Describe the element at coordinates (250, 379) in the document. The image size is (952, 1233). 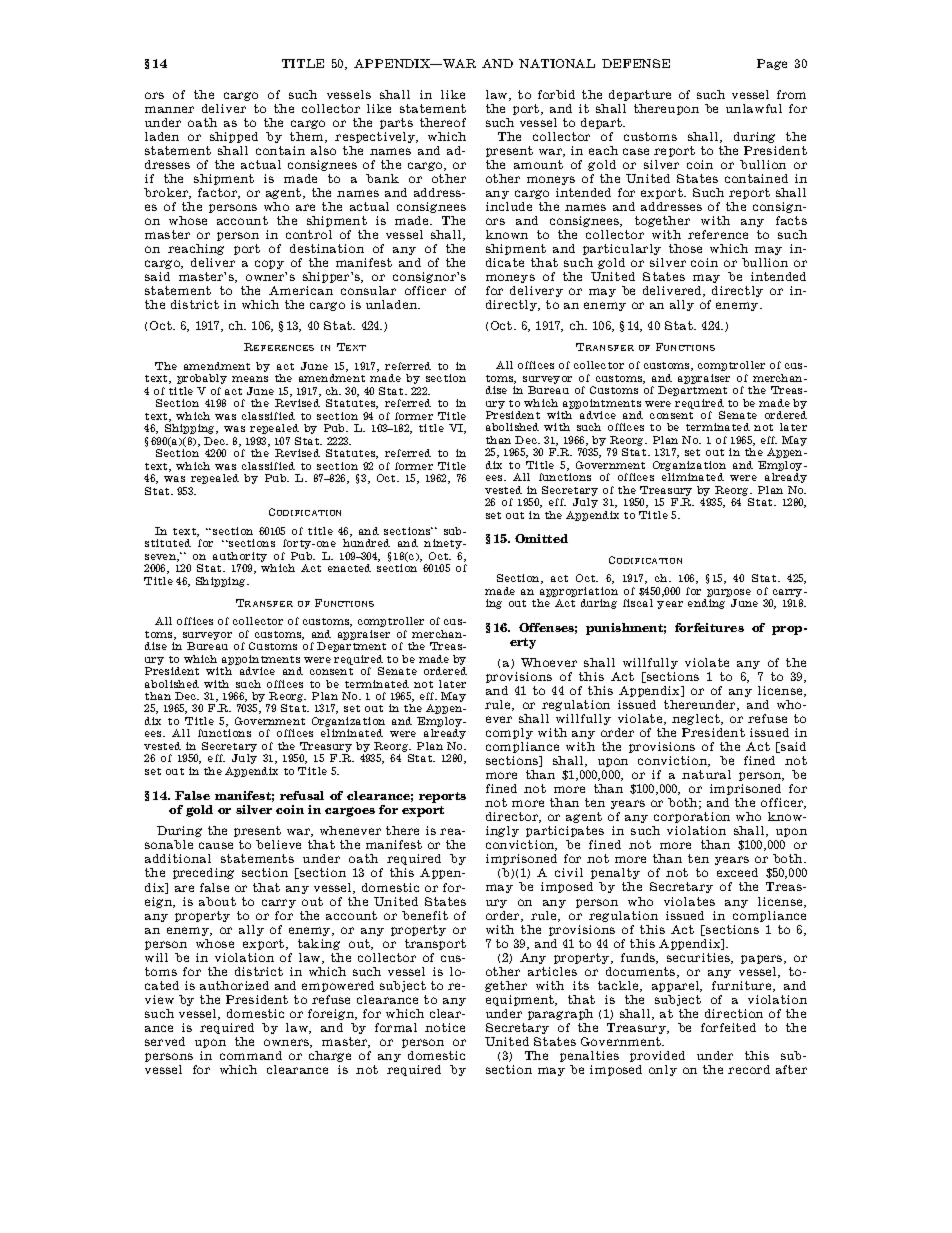
I see `means` at that location.
